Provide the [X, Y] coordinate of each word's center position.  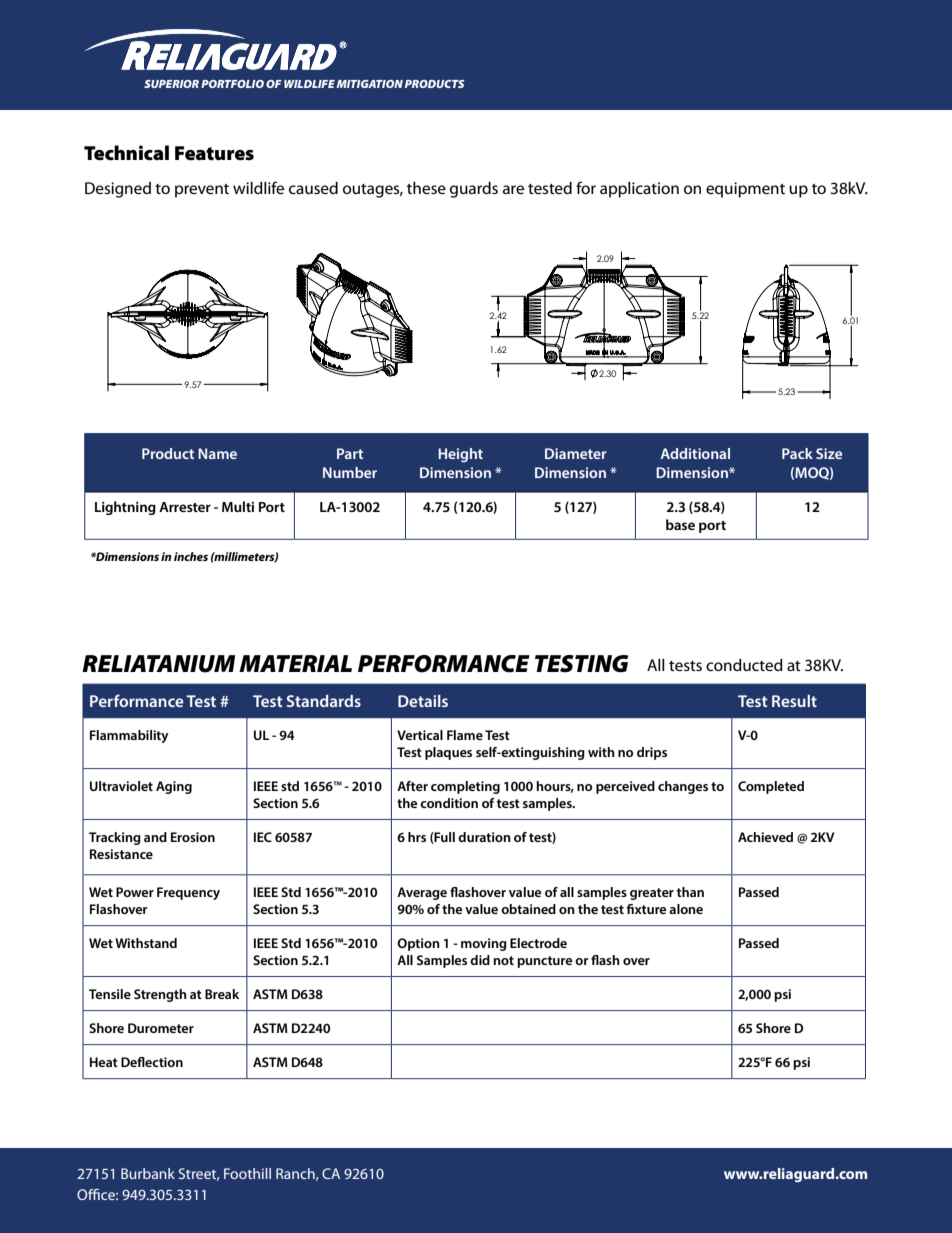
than [690, 892]
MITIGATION [369, 84]
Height [460, 455]
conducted [744, 665]
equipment [745, 190]
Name [217, 453]
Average [422, 893]
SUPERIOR [171, 84]
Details [423, 701]
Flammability [129, 736]
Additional [695, 453]
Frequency [188, 893]
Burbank [148, 1173]
